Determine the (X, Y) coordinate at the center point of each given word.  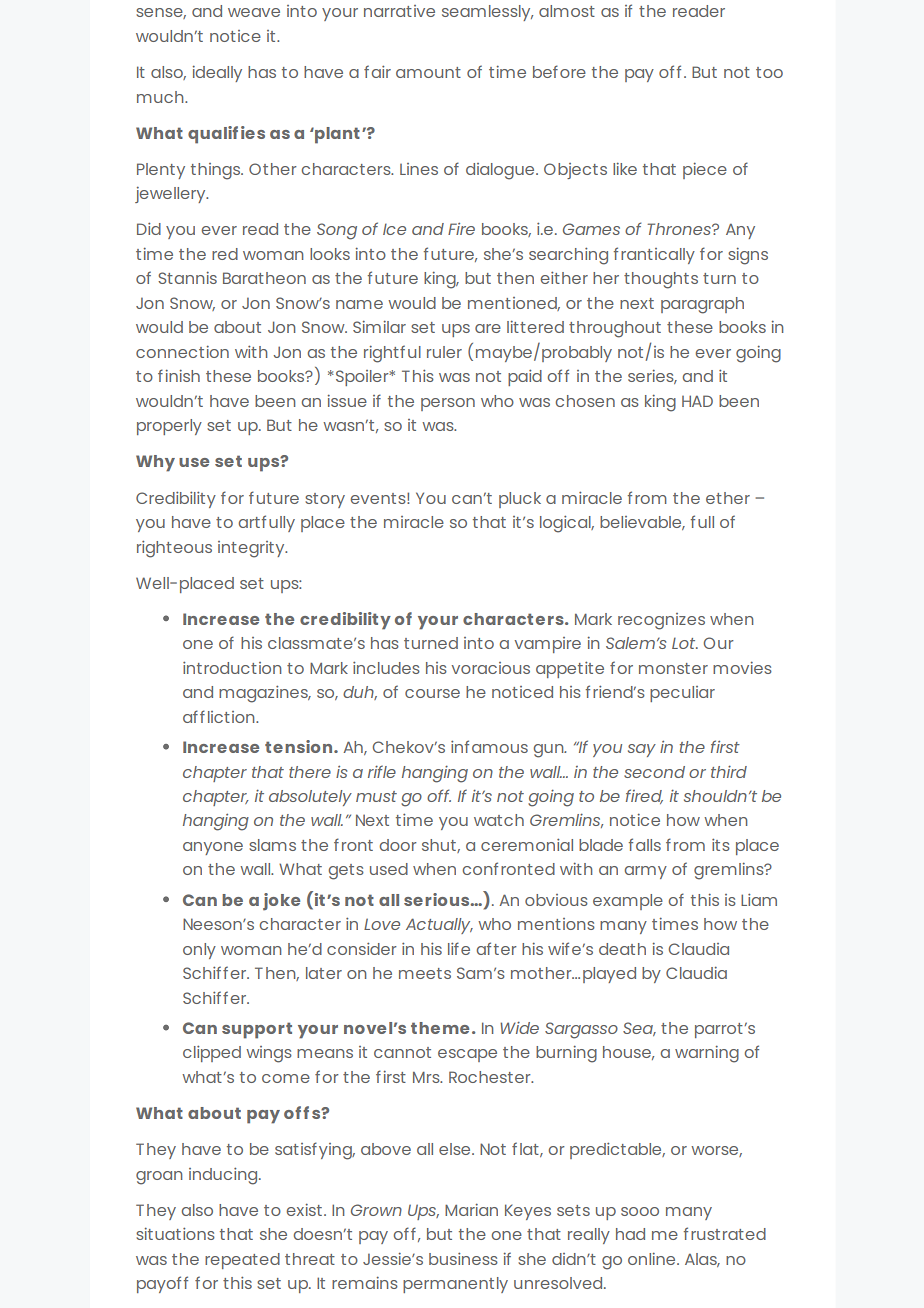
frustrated (725, 1233)
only (199, 951)
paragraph (702, 305)
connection (182, 352)
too (769, 72)
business (463, 1258)
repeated (242, 1261)
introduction (232, 667)
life (459, 948)
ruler (444, 352)
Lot (685, 643)
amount (428, 72)
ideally (217, 74)
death (622, 949)
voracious (491, 668)
